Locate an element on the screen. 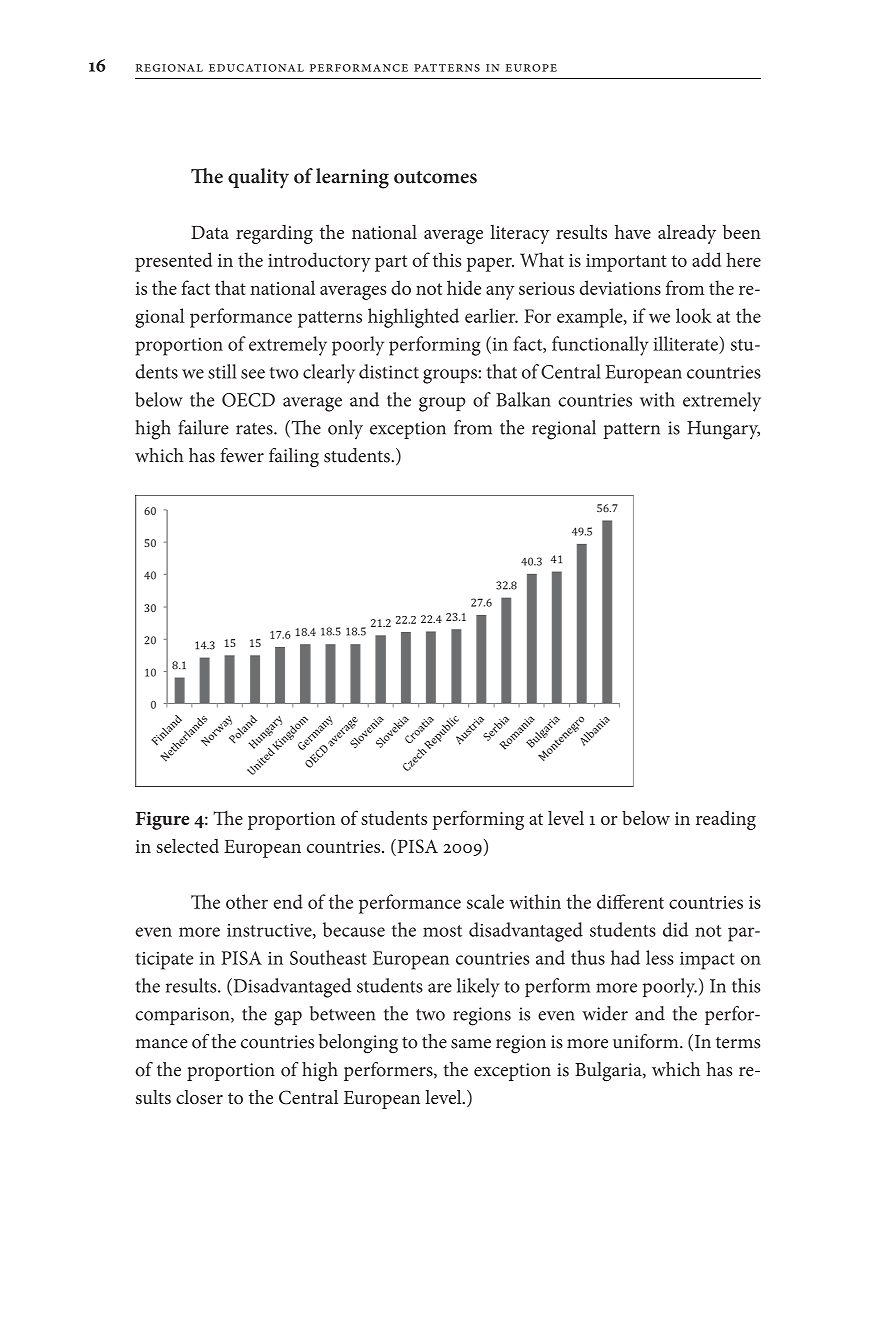 This screenshot has height=1343, width=896. Figure is located at coordinates (162, 821).
